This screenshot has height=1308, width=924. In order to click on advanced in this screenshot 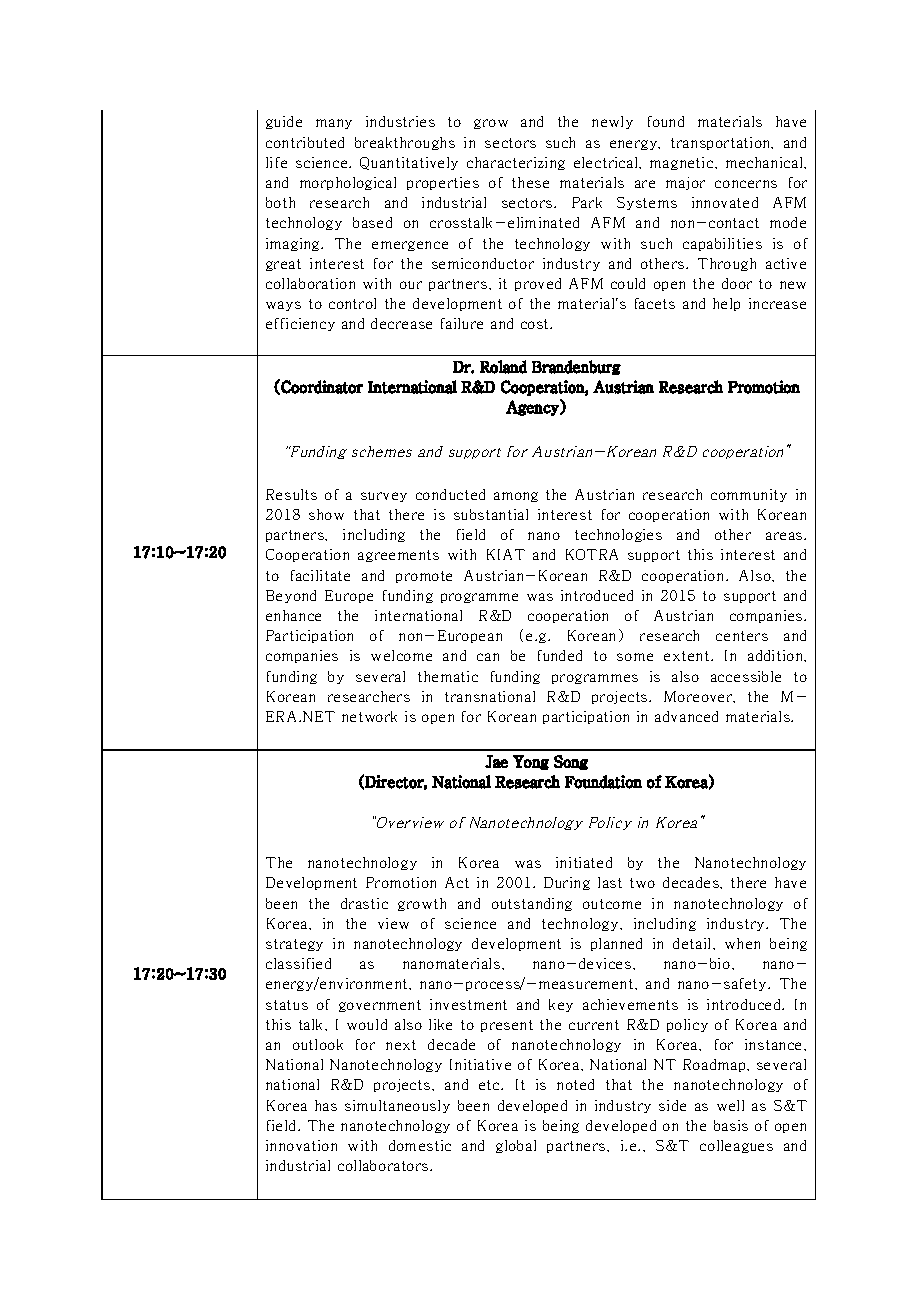, I will do `click(686, 716)`.
